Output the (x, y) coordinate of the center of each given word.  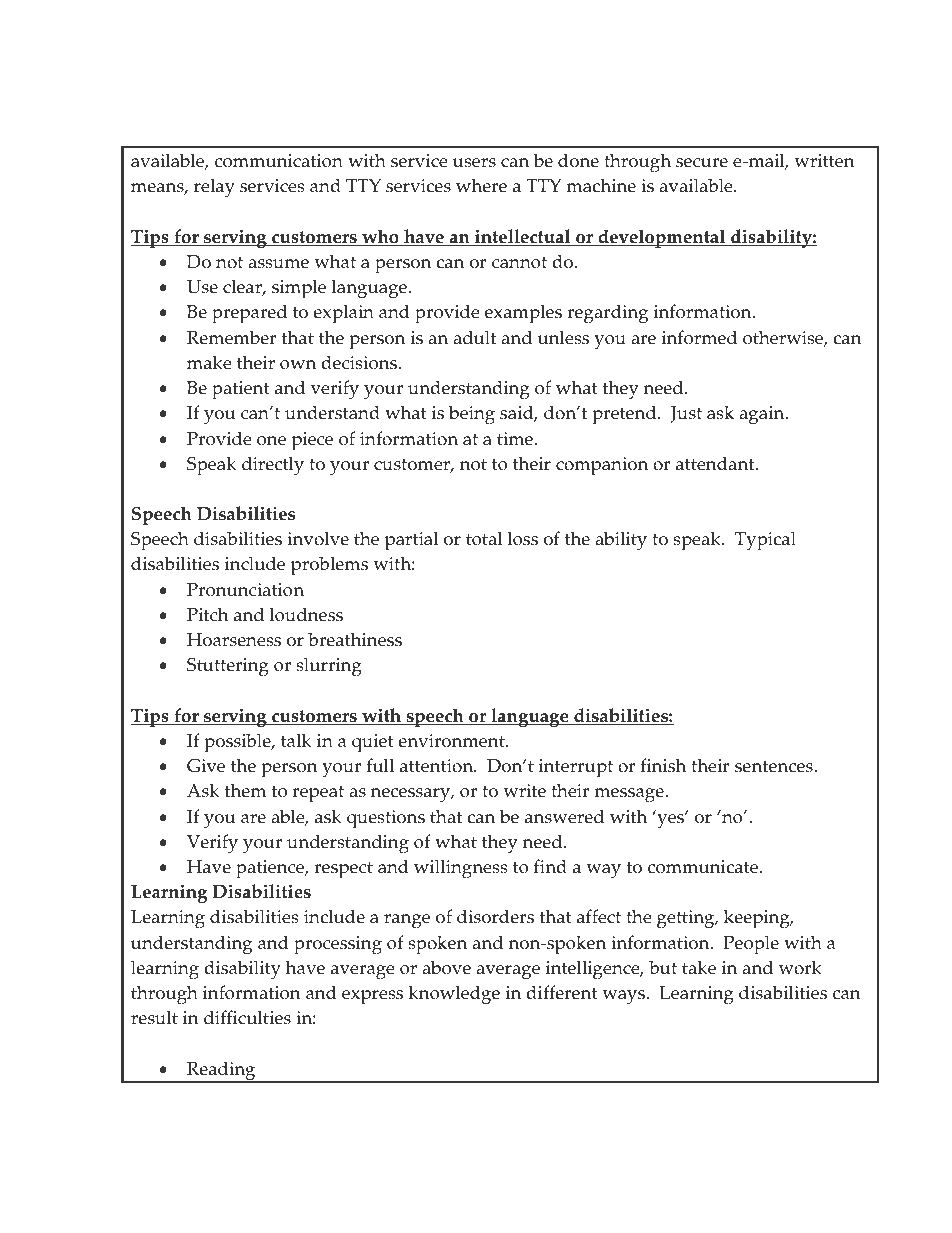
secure (702, 163)
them (245, 790)
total (484, 538)
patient (241, 390)
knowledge (454, 995)
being (472, 415)
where (481, 185)
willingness (461, 869)
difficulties (247, 1017)
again (763, 415)
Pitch (208, 614)
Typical (765, 541)
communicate (704, 867)
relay (214, 188)
